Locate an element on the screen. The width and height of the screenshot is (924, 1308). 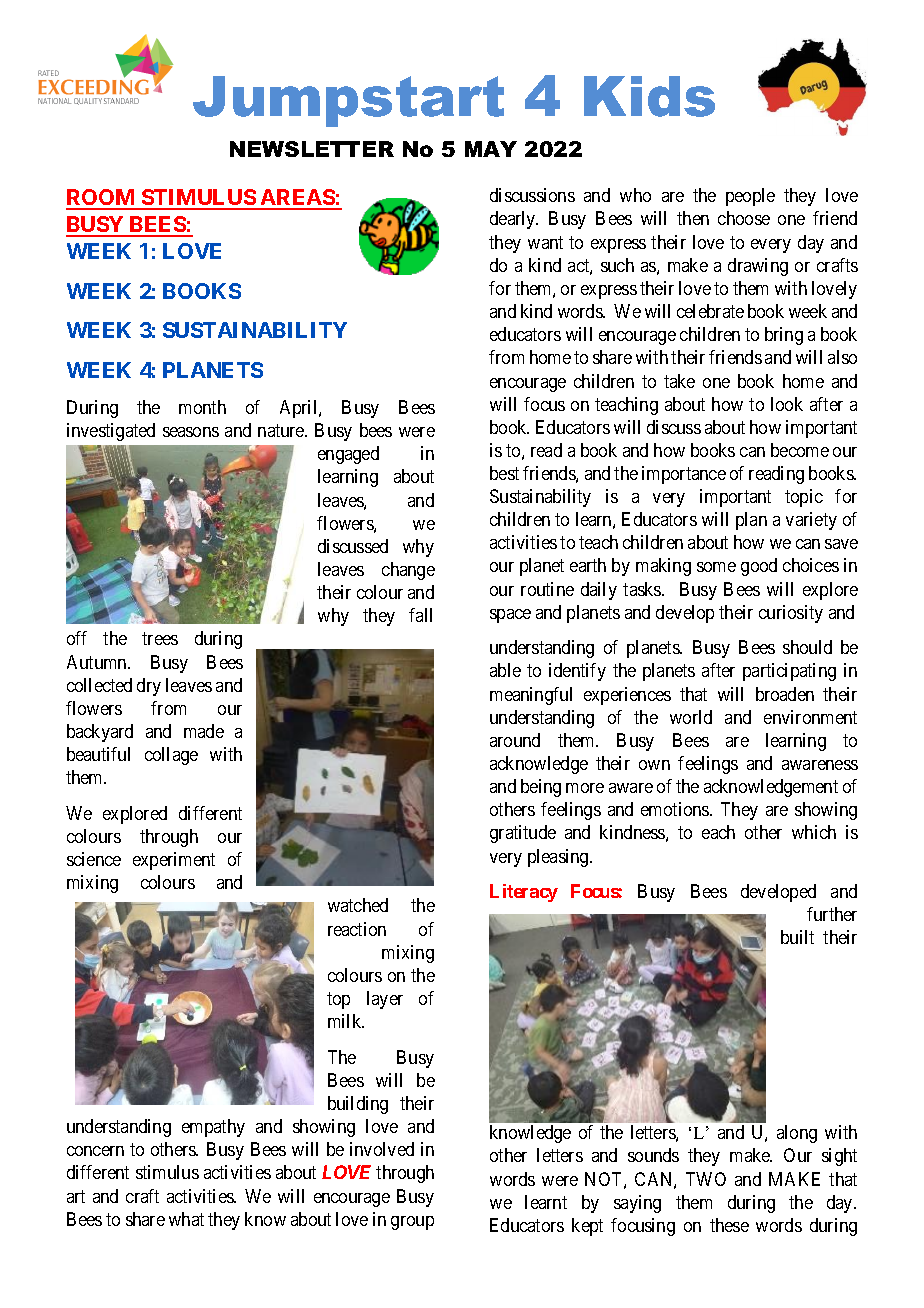
people is located at coordinates (750, 197).
